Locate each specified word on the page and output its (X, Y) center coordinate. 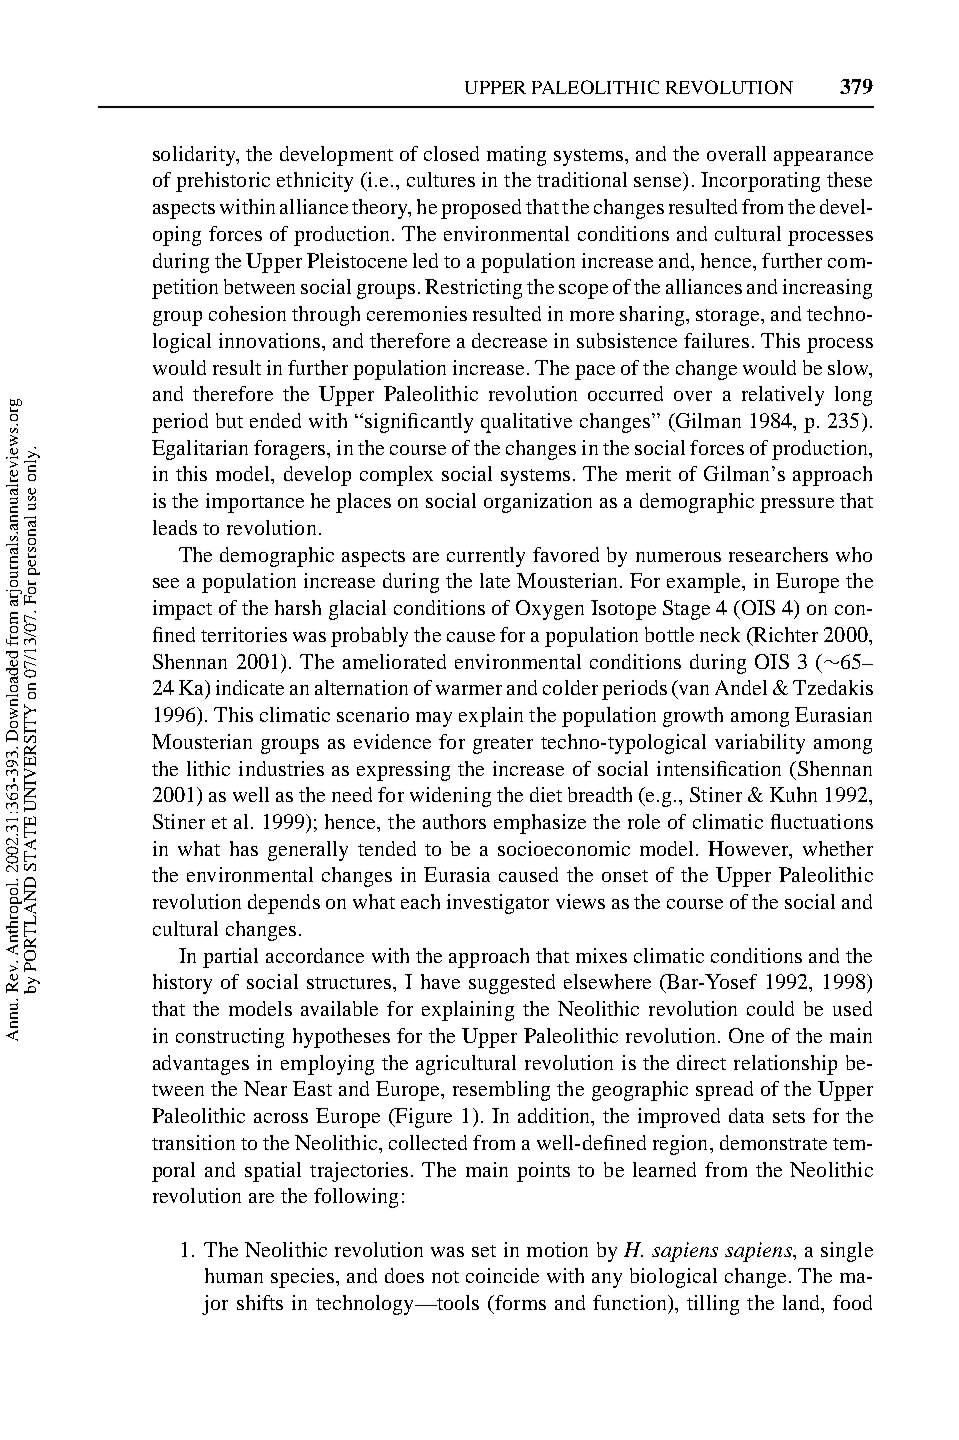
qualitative (526, 423)
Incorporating (760, 182)
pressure (797, 505)
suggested (512, 984)
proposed (481, 209)
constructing (230, 1038)
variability (760, 744)
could (770, 1008)
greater (503, 745)
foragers (291, 450)
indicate (250, 687)
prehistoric (223, 182)
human (234, 1275)
